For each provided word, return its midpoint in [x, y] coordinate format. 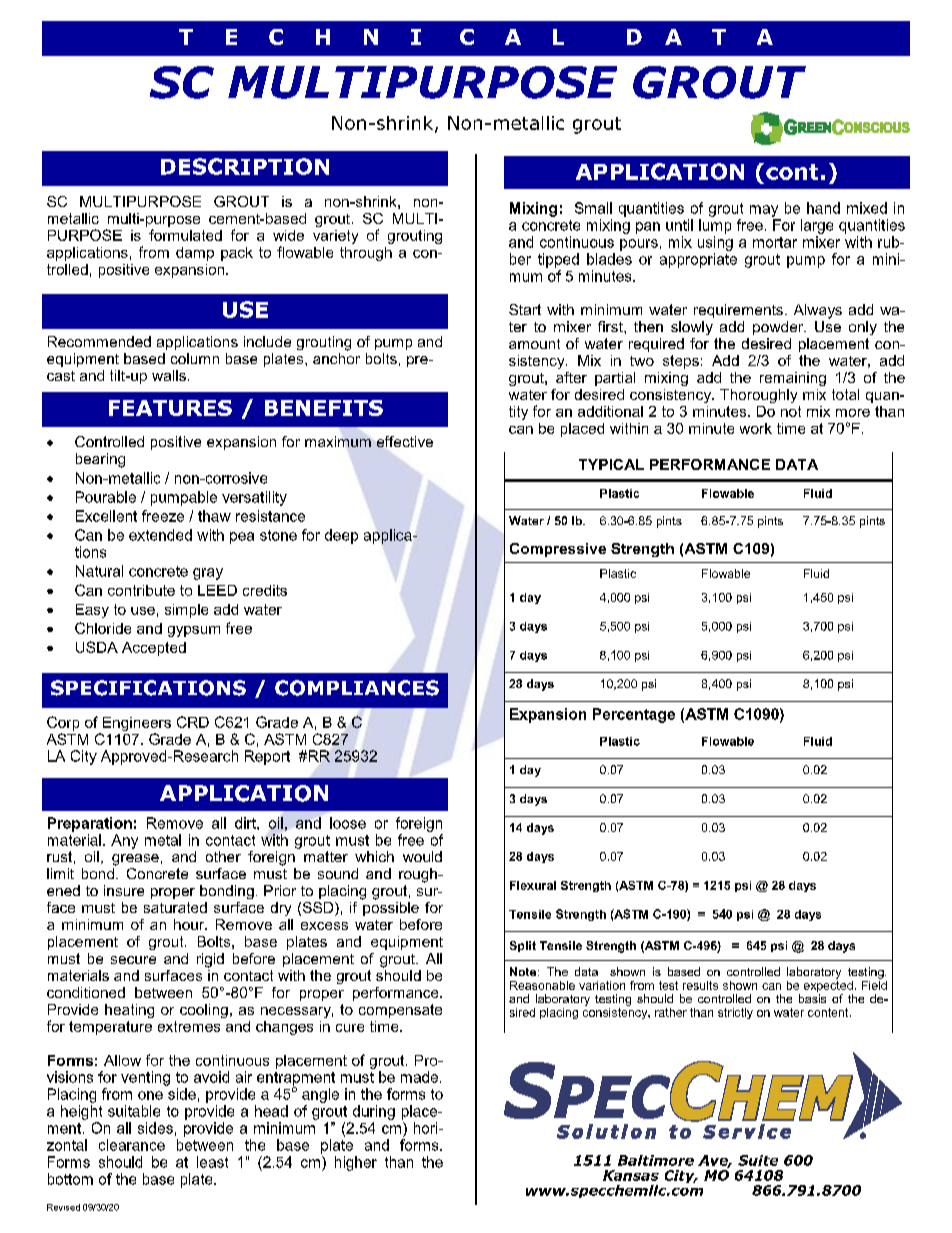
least [212, 1162]
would [422, 856]
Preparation [90, 824]
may [764, 211]
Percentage [634, 715]
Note [524, 971]
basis [812, 998]
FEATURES [170, 408]
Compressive [558, 550]
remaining [793, 379]
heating [129, 1011]
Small [593, 208]
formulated [185, 235]
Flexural [533, 885]
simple [186, 611]
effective [405, 441]
